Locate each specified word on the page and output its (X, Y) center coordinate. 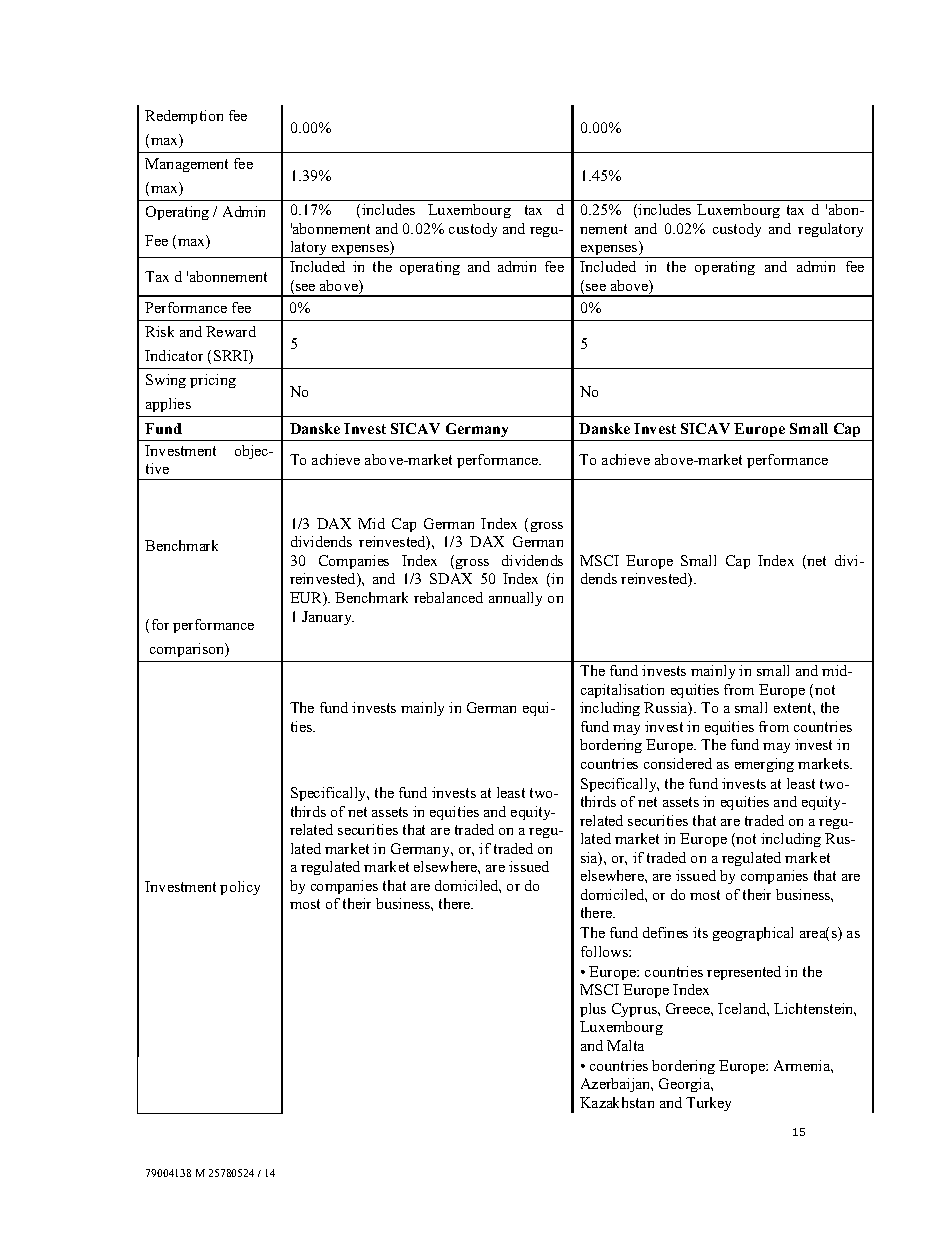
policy (240, 888)
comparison (188, 650)
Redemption (184, 117)
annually (515, 599)
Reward (231, 331)
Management (186, 165)
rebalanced (448, 597)
